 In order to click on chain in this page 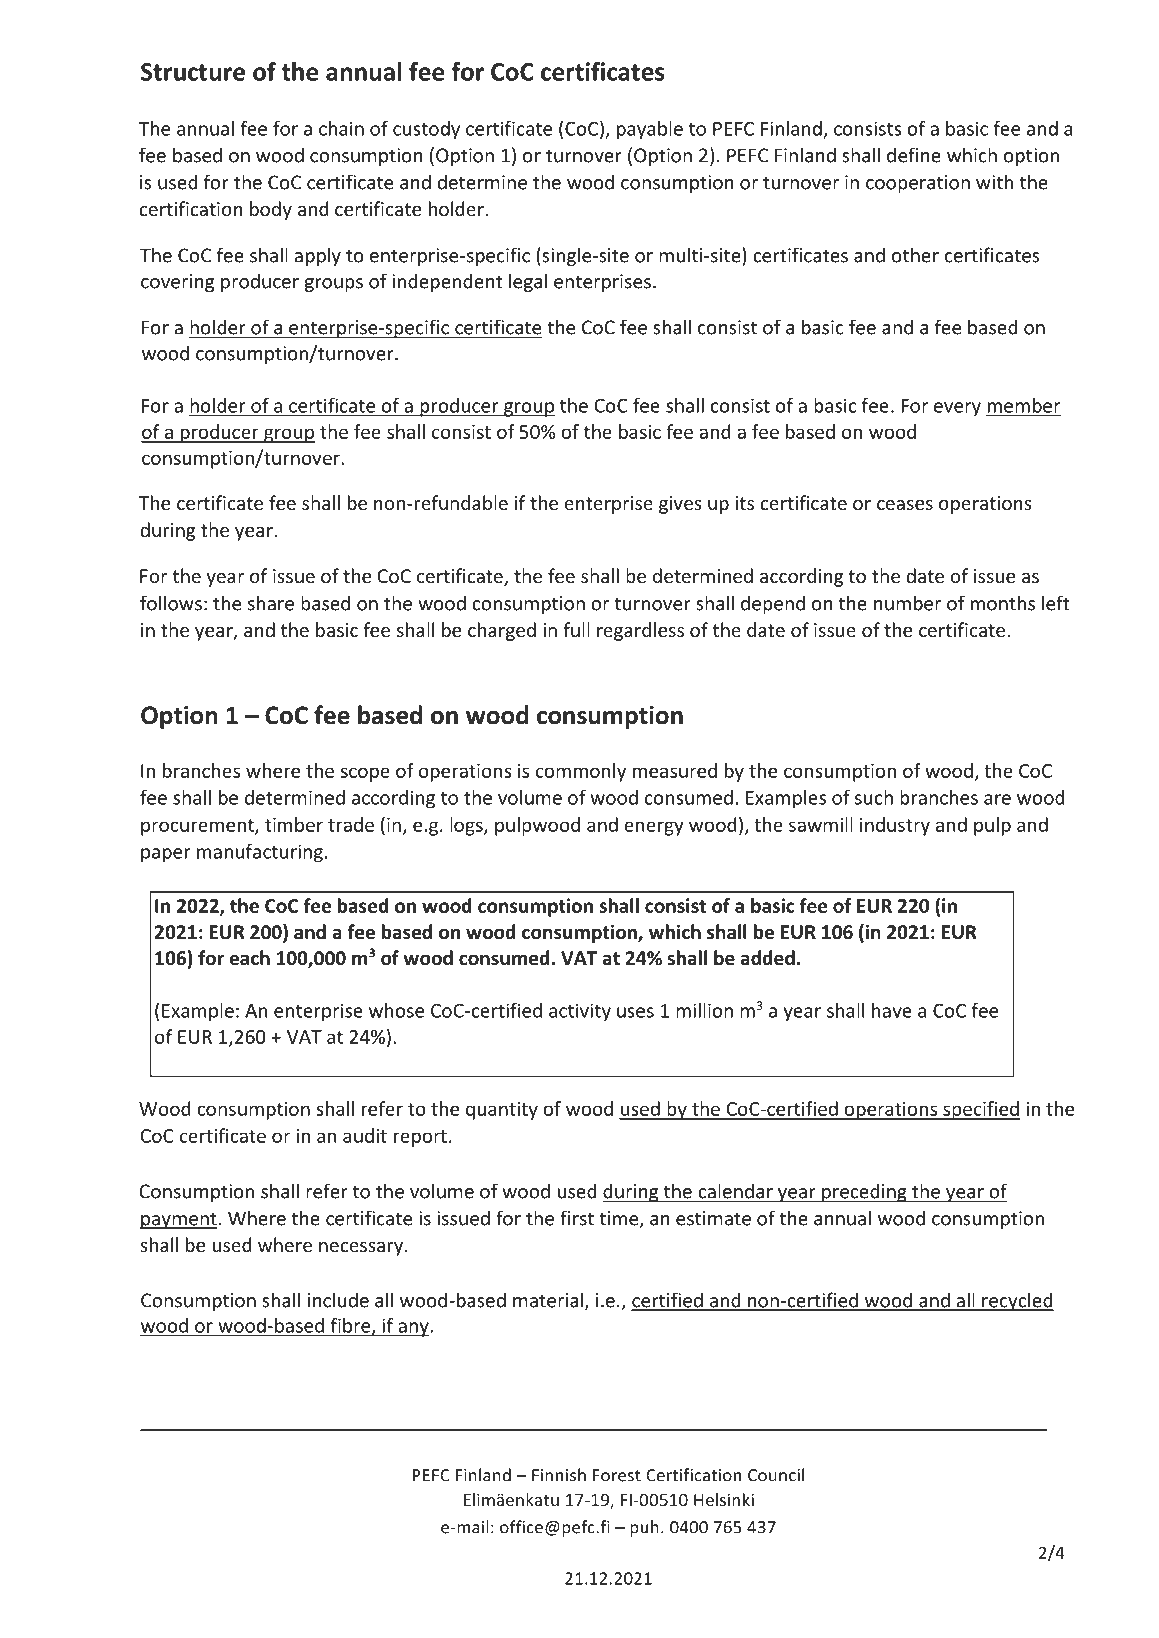, I will do `click(341, 128)`.
